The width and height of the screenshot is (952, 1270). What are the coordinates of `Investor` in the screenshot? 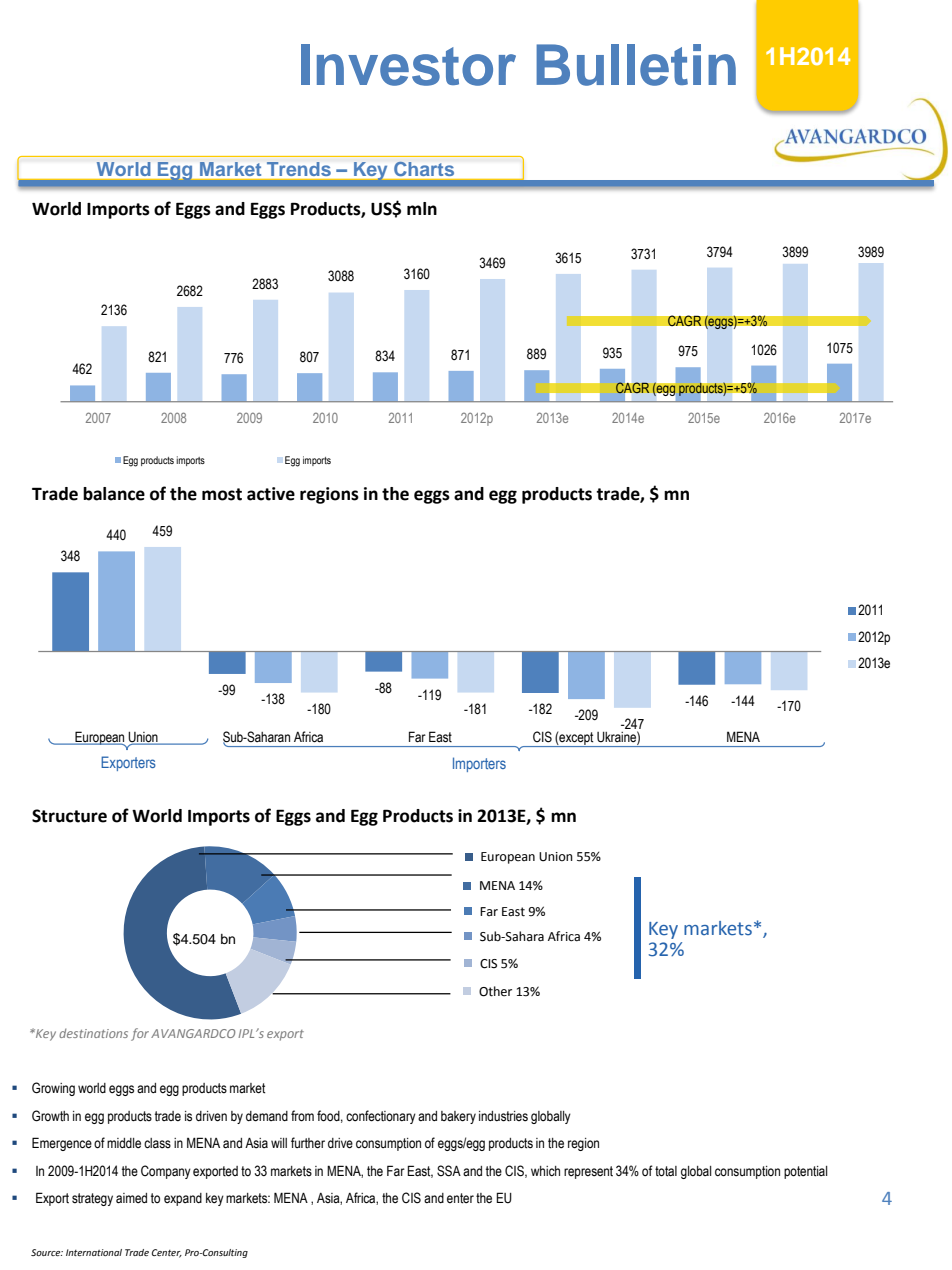 It's located at (408, 65).
